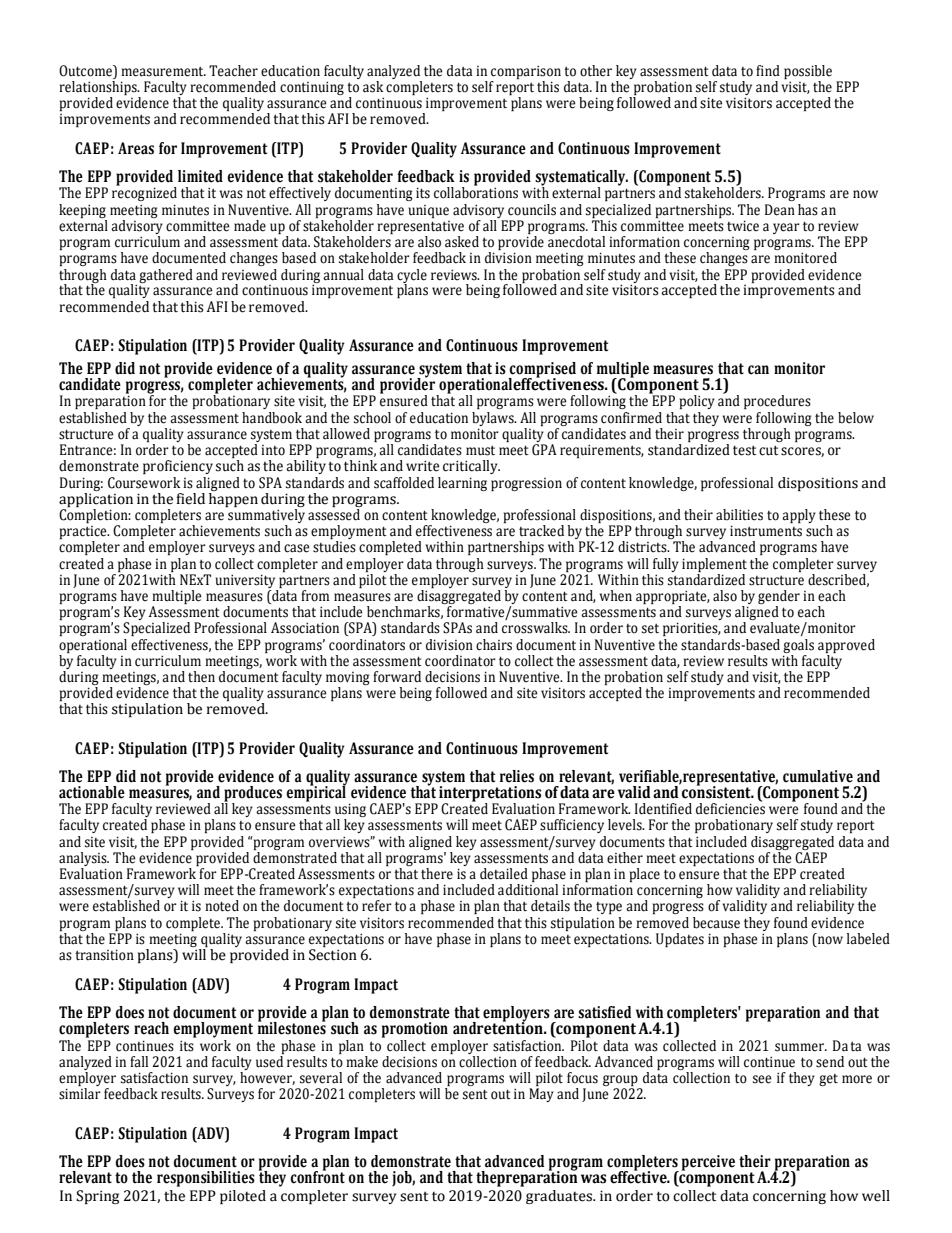 Image resolution: width=952 pixels, height=1233 pixels. Describe the element at coordinates (560, 1197) in the screenshot. I see `graduates` at that location.
